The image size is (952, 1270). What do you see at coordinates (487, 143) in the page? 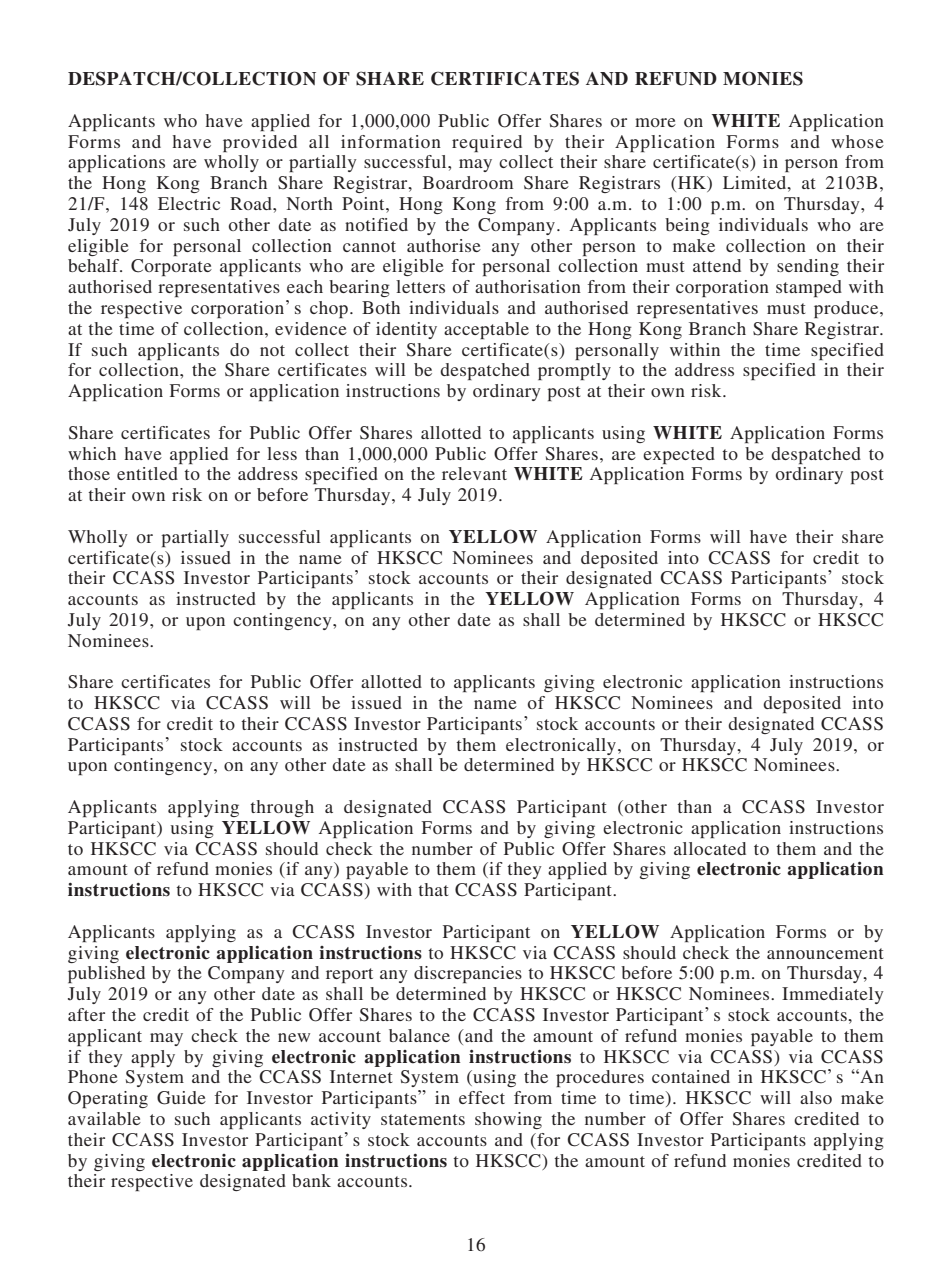
I see `required` at bounding box center [487, 143].
